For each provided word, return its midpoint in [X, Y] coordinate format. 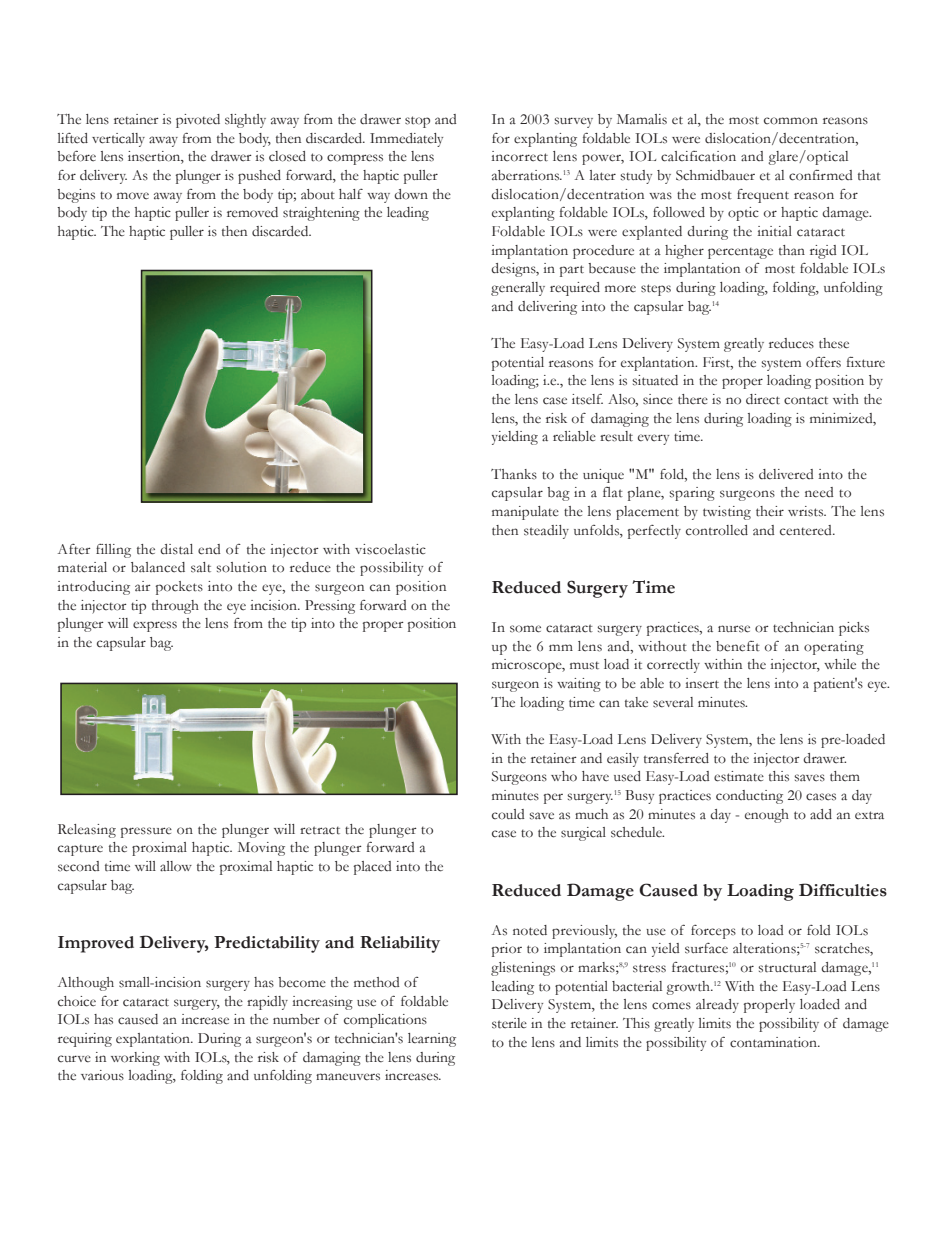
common [791, 121]
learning [432, 1040]
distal [176, 549]
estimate [739, 776]
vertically [118, 140]
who [564, 776]
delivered [786, 474]
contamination [774, 1042]
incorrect [519, 156]
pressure [146, 832]
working [135, 1059]
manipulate [525, 513]
